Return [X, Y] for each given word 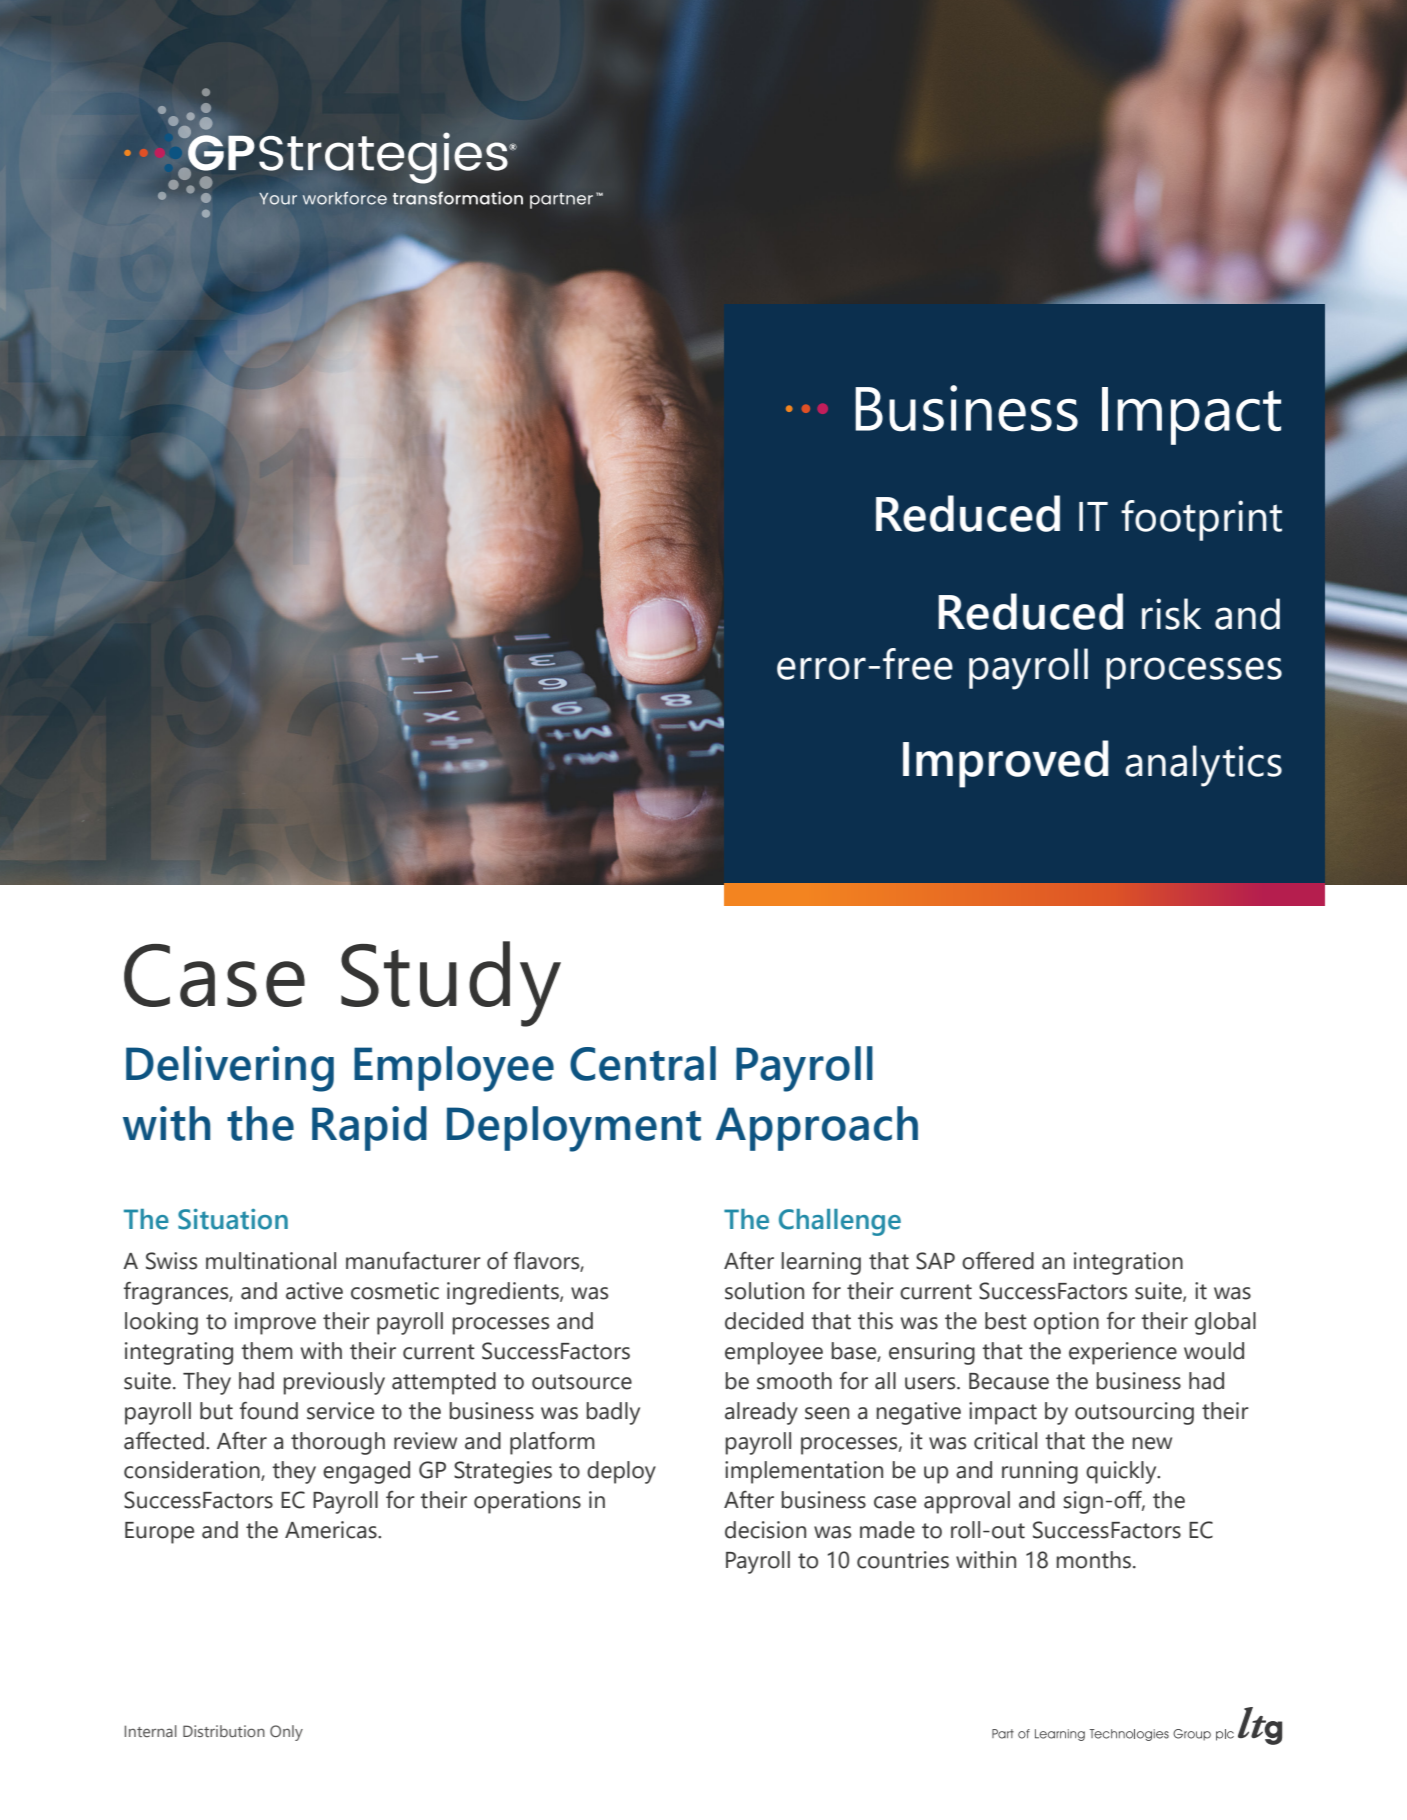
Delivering [230, 1069]
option [1066, 1323]
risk [1171, 614]
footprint [1201, 520]
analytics [1203, 766]
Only [286, 1733]
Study [451, 984]
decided [764, 1321]
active [314, 1291]
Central [643, 1063]
